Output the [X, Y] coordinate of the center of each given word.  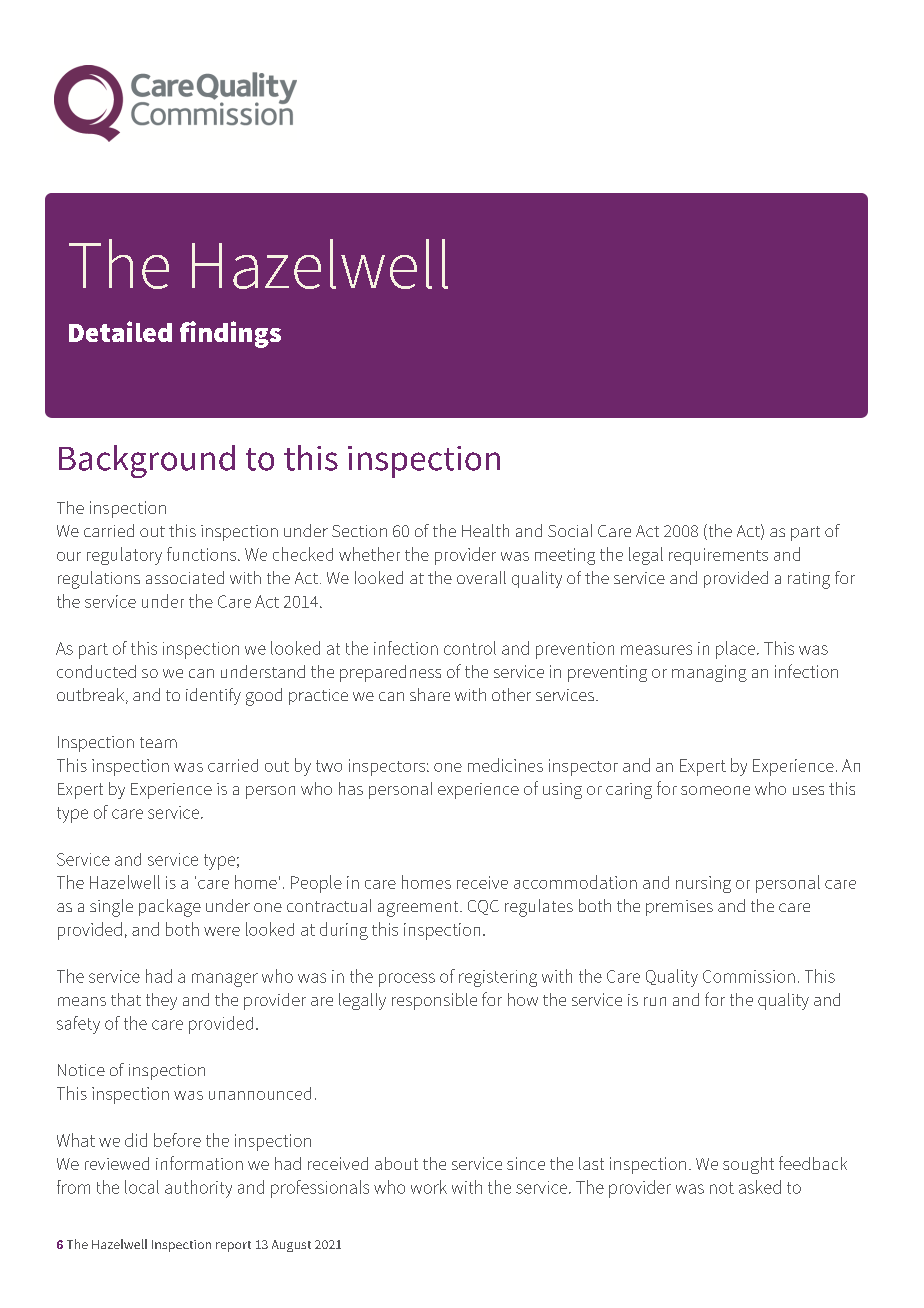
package [170, 908]
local [142, 1187]
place [735, 650]
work [429, 1187]
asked [760, 1187]
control [470, 648]
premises [679, 908]
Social [570, 530]
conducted [96, 671]
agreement [419, 909]
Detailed [120, 331]
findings [230, 334]
